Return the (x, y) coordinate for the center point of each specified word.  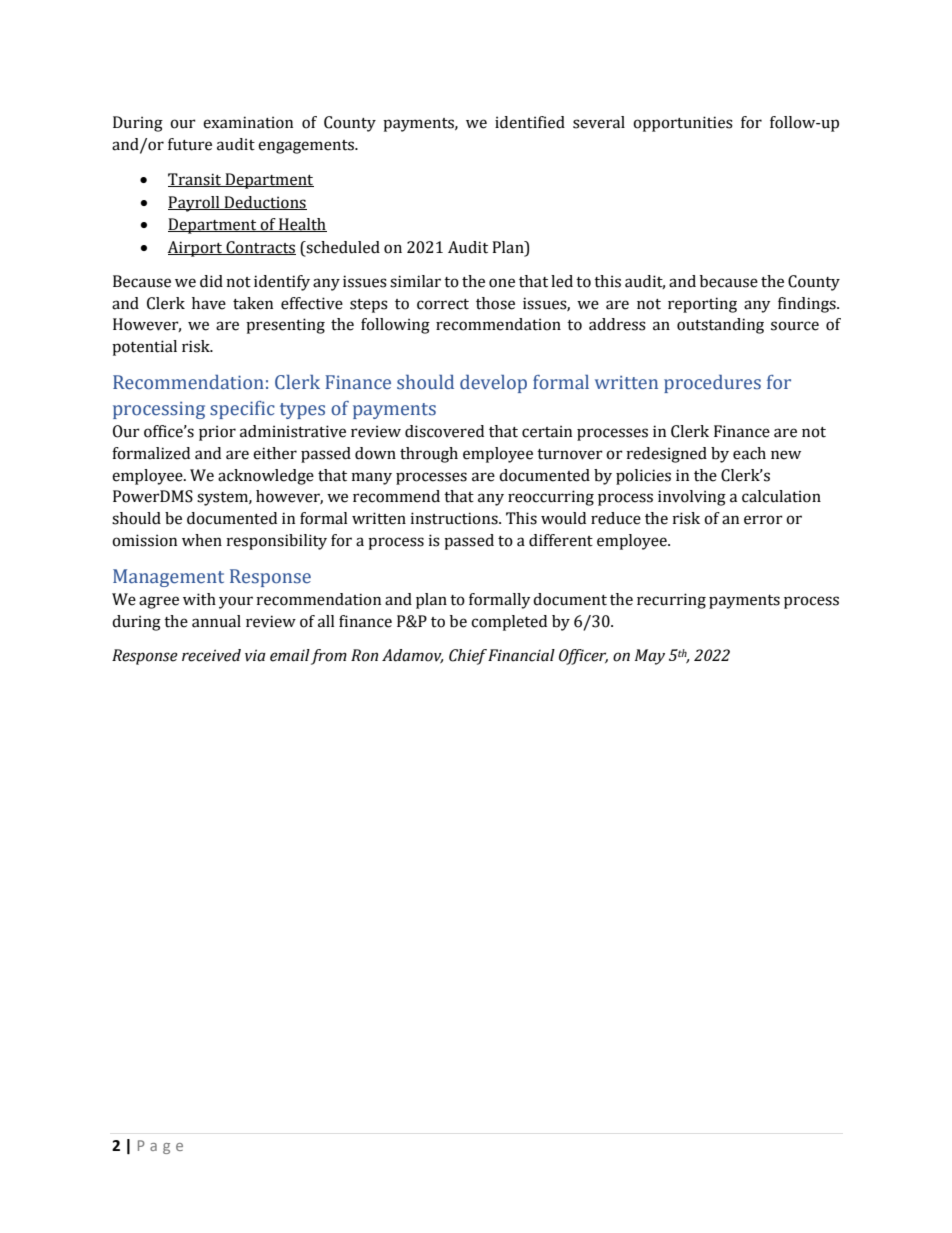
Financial (521, 655)
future (190, 144)
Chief (468, 657)
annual (216, 621)
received (211, 655)
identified (530, 122)
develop (493, 384)
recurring (671, 601)
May (650, 657)
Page (160, 1147)
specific (242, 410)
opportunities (683, 124)
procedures (712, 384)
